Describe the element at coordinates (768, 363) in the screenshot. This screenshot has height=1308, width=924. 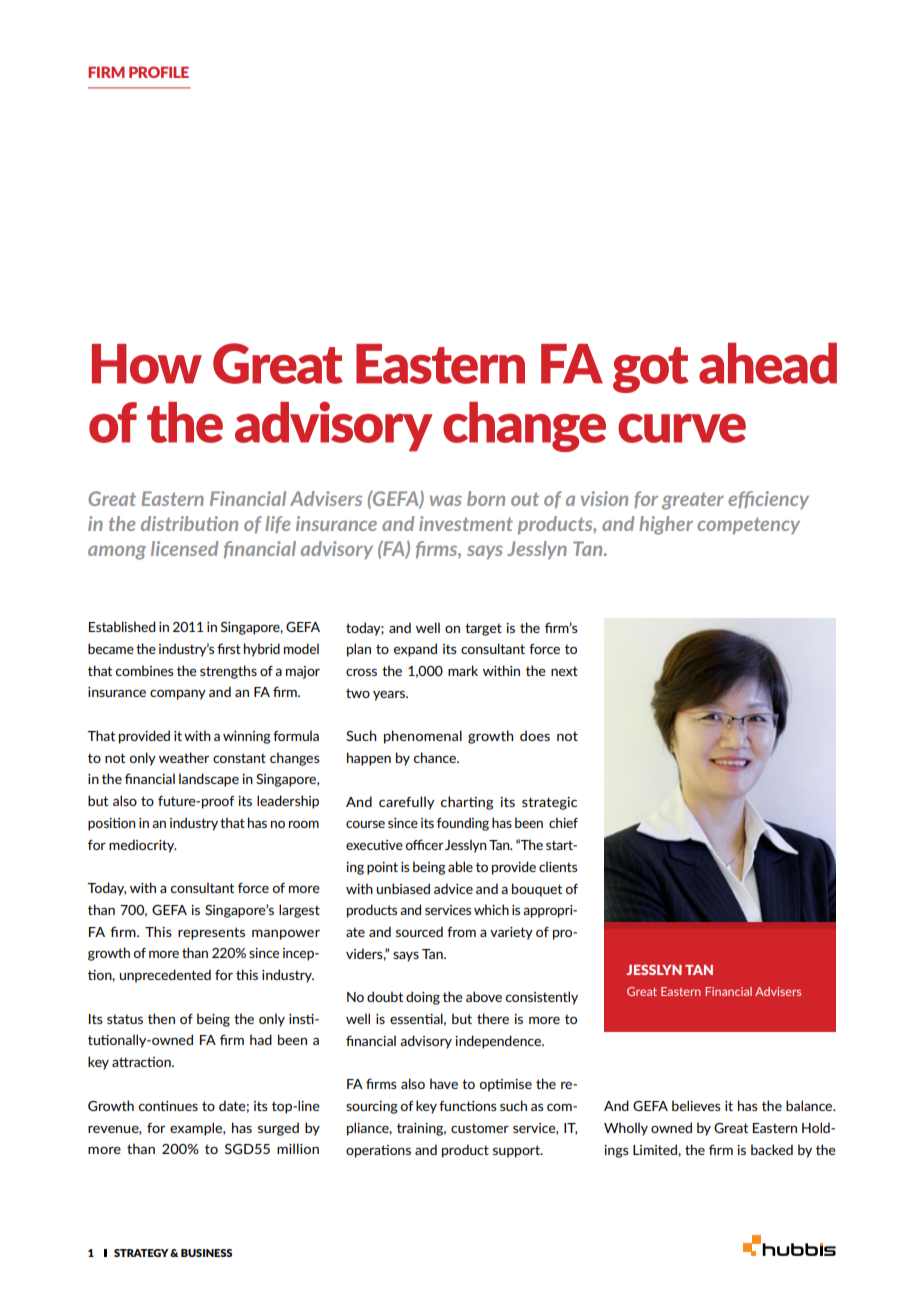
I see `ahead` at that location.
